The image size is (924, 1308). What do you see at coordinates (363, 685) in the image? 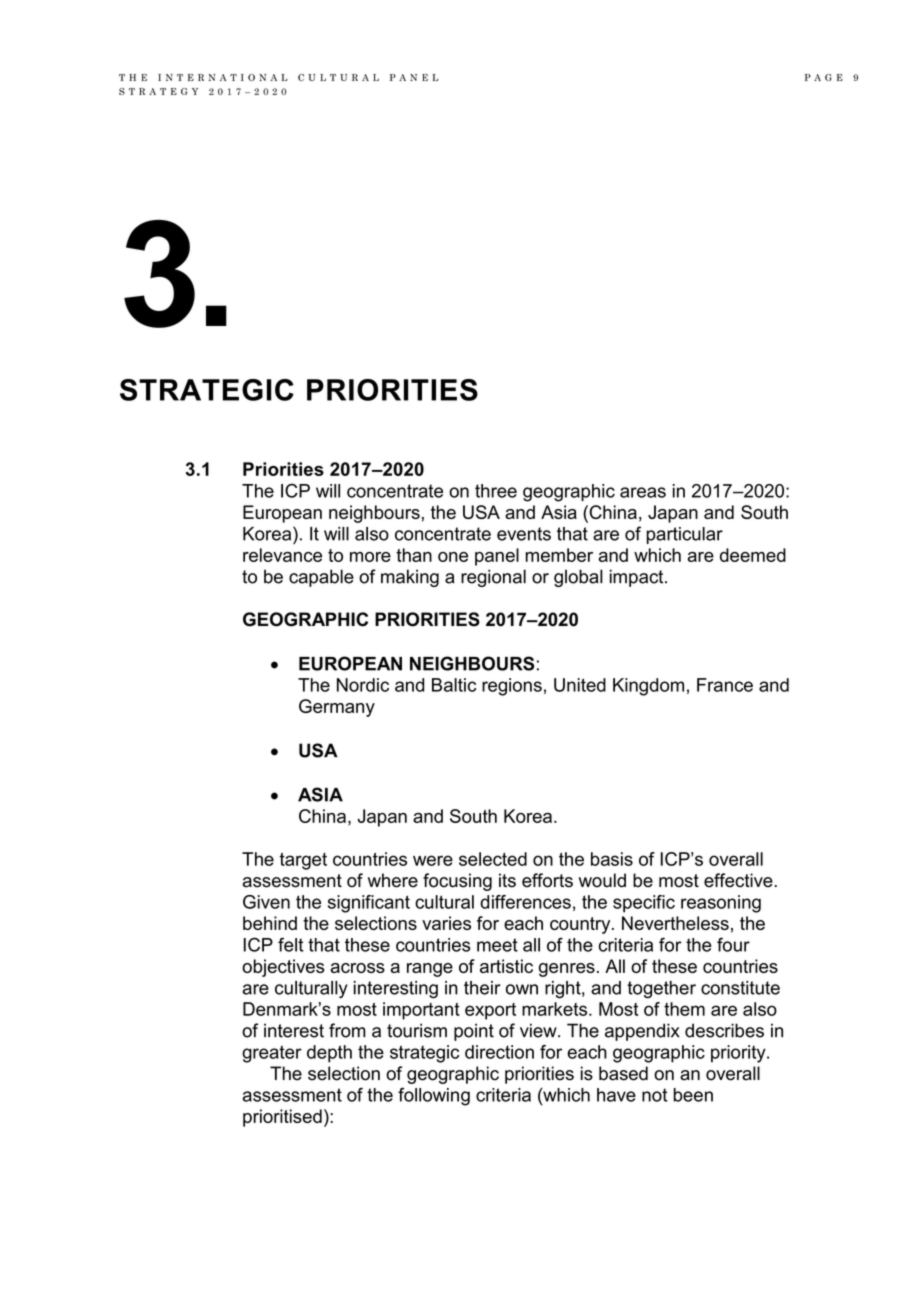
I see `Nordic` at bounding box center [363, 685].
